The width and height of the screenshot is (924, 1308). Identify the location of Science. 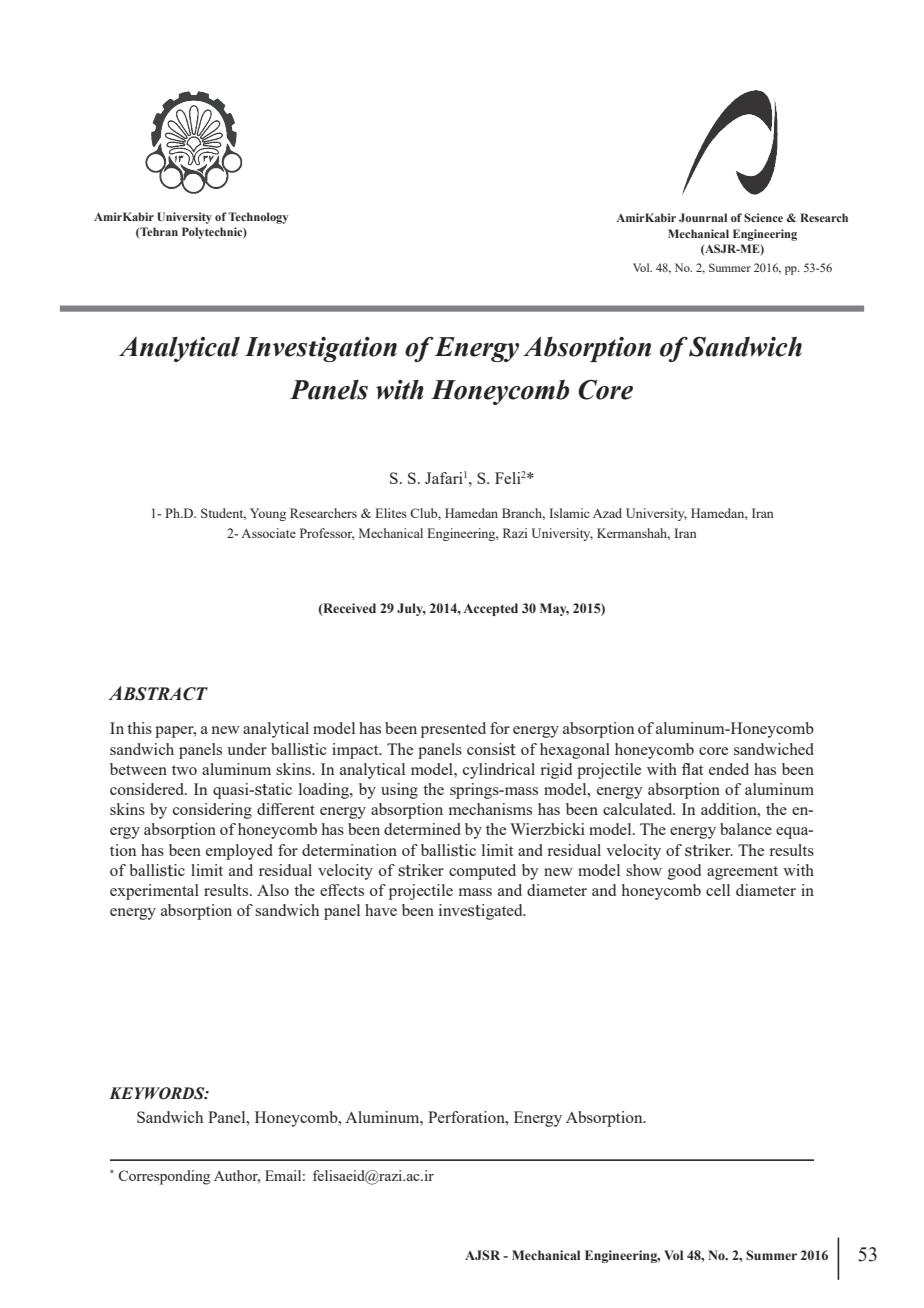
(763, 217).
